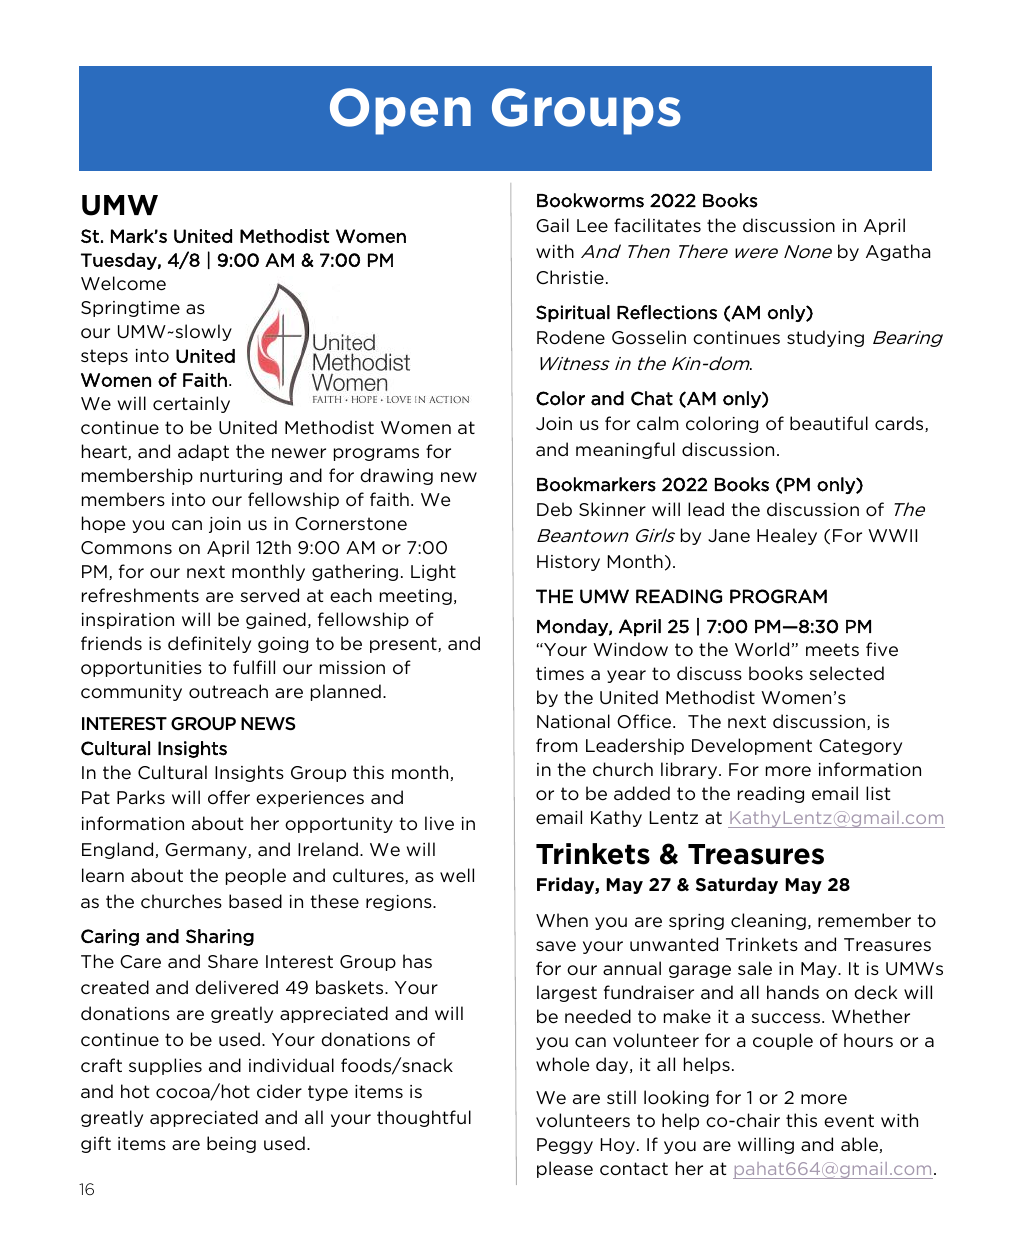 The width and height of the screenshot is (1026, 1246). I want to click on Open, so click(400, 111).
